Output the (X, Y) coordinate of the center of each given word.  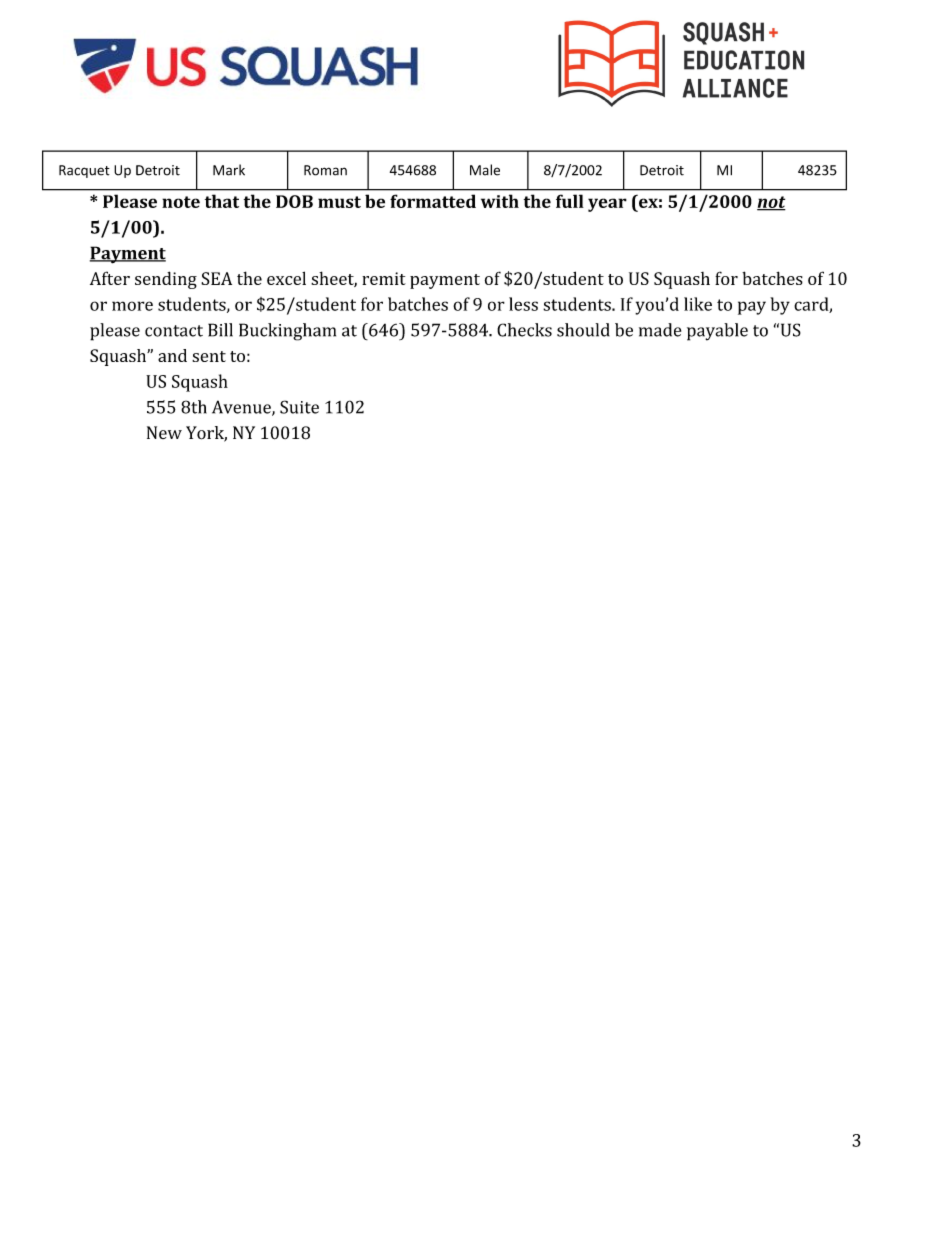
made (660, 330)
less (523, 304)
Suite (299, 407)
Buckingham (287, 332)
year (607, 205)
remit (384, 278)
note (181, 202)
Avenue (242, 408)
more (132, 306)
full (570, 201)
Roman (325, 170)
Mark (229, 170)
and (172, 355)
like (698, 304)
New (164, 432)
